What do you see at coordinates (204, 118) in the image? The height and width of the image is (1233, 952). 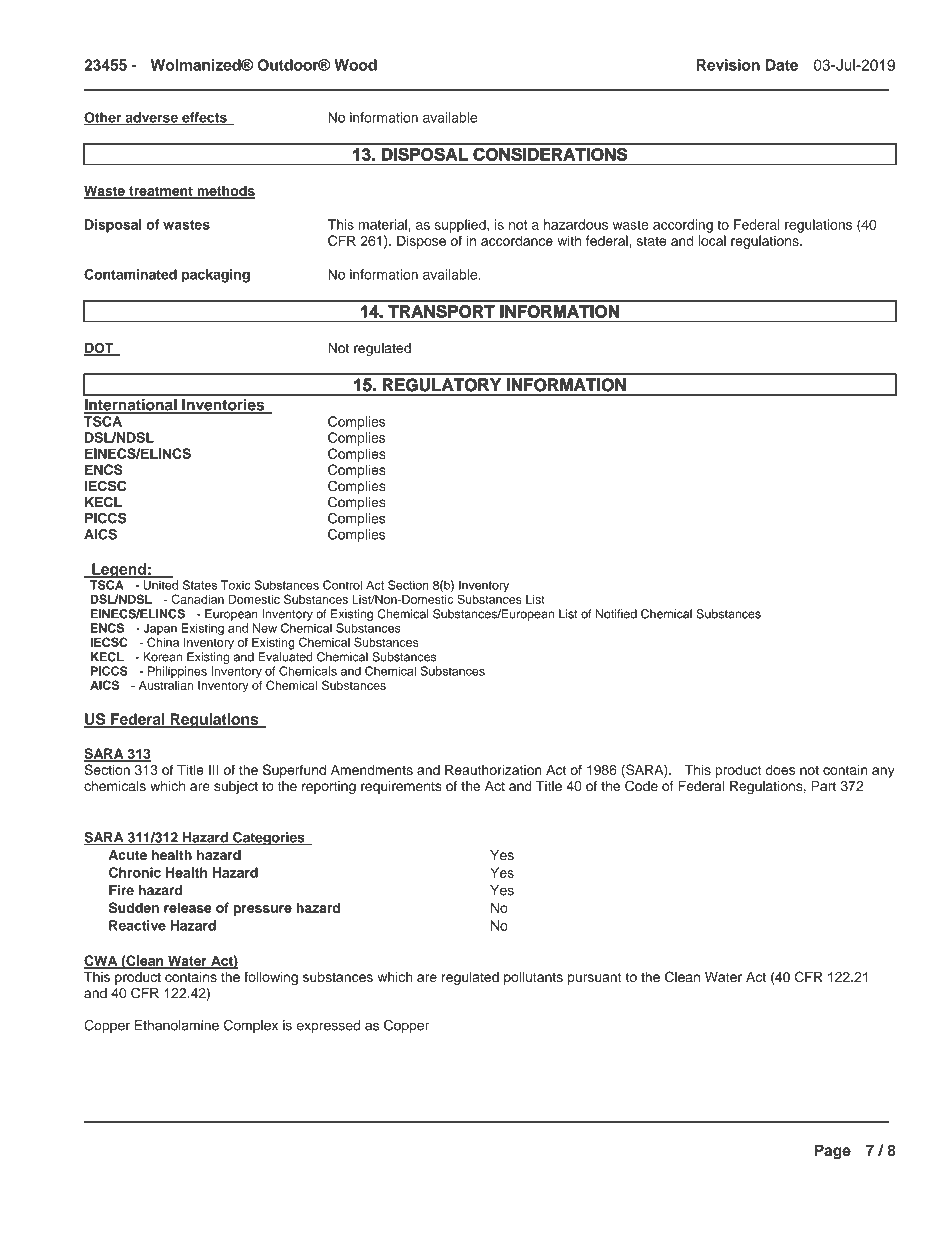 I see `effects` at bounding box center [204, 118].
